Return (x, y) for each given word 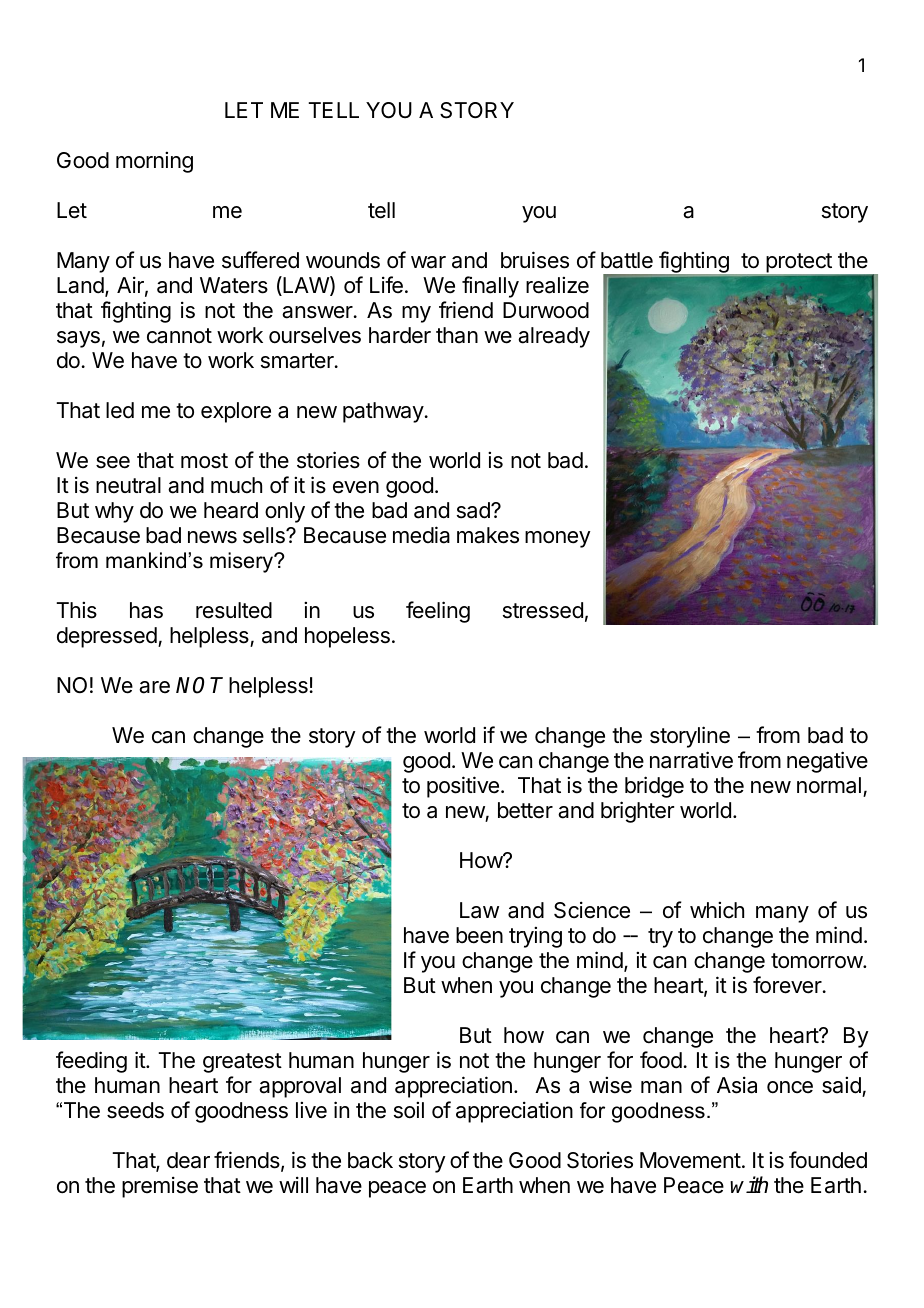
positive (463, 787)
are (154, 687)
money (558, 539)
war (428, 262)
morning (154, 162)
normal (829, 785)
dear (188, 1160)
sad (474, 510)
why (114, 512)
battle (627, 260)
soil (409, 1110)
